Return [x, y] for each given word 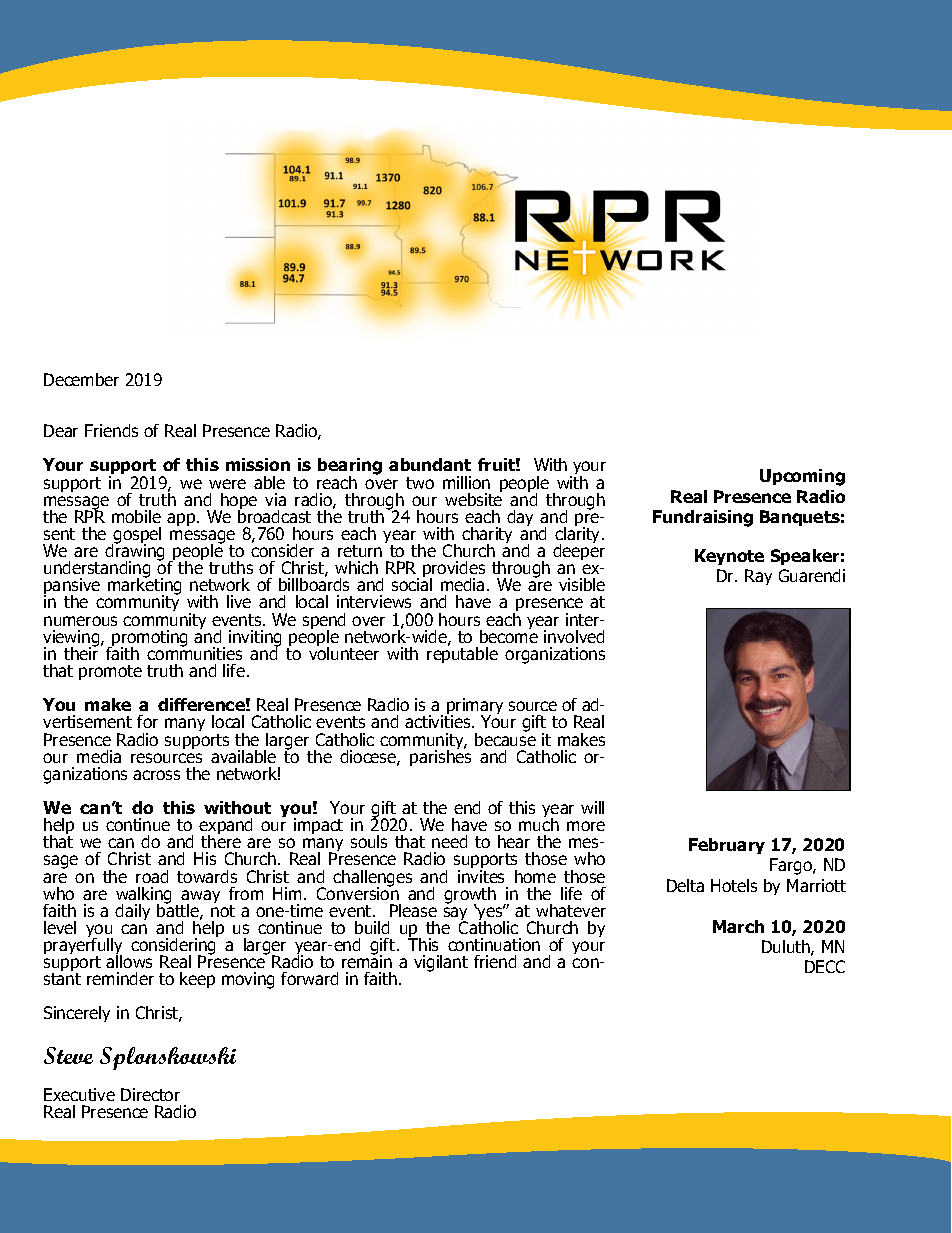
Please [413, 910]
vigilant [441, 963]
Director [150, 1094]
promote [110, 672]
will [592, 807]
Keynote [729, 557]
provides [454, 571]
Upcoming [802, 477]
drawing [134, 553]
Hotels [734, 885]
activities [439, 721]
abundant [430, 464]
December [81, 379]
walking [143, 896]
